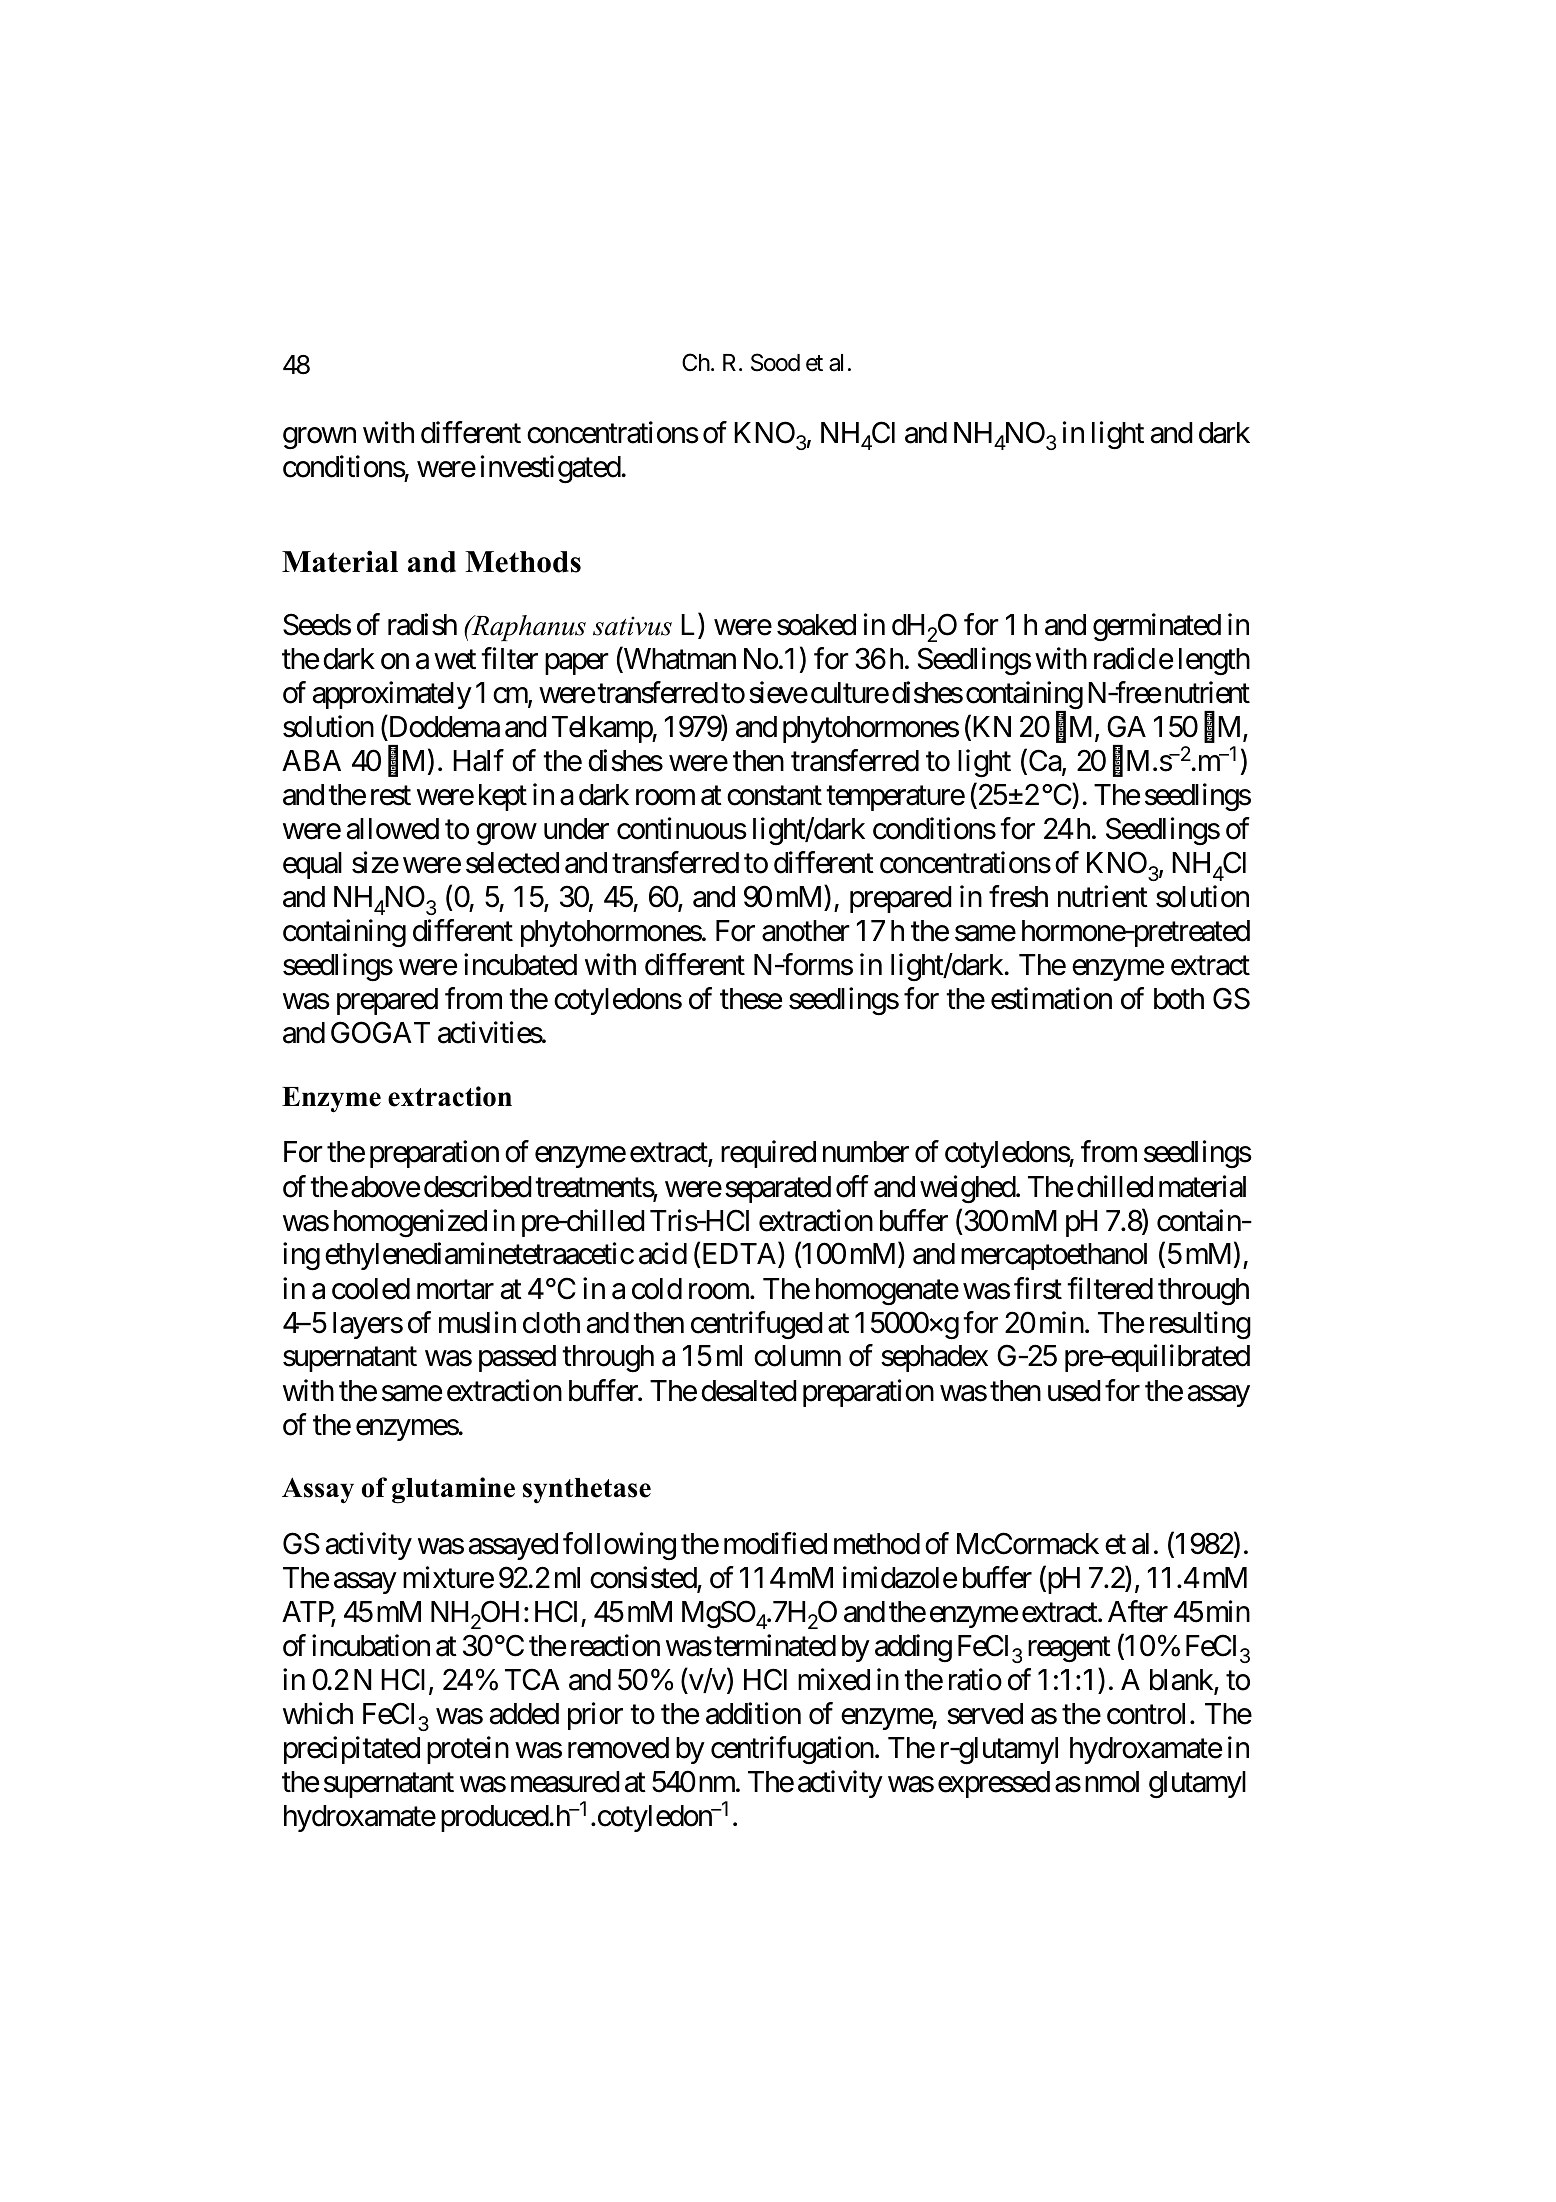  Describe the element at coordinates (1018, 897) in the screenshot. I see `fresh` at that location.
